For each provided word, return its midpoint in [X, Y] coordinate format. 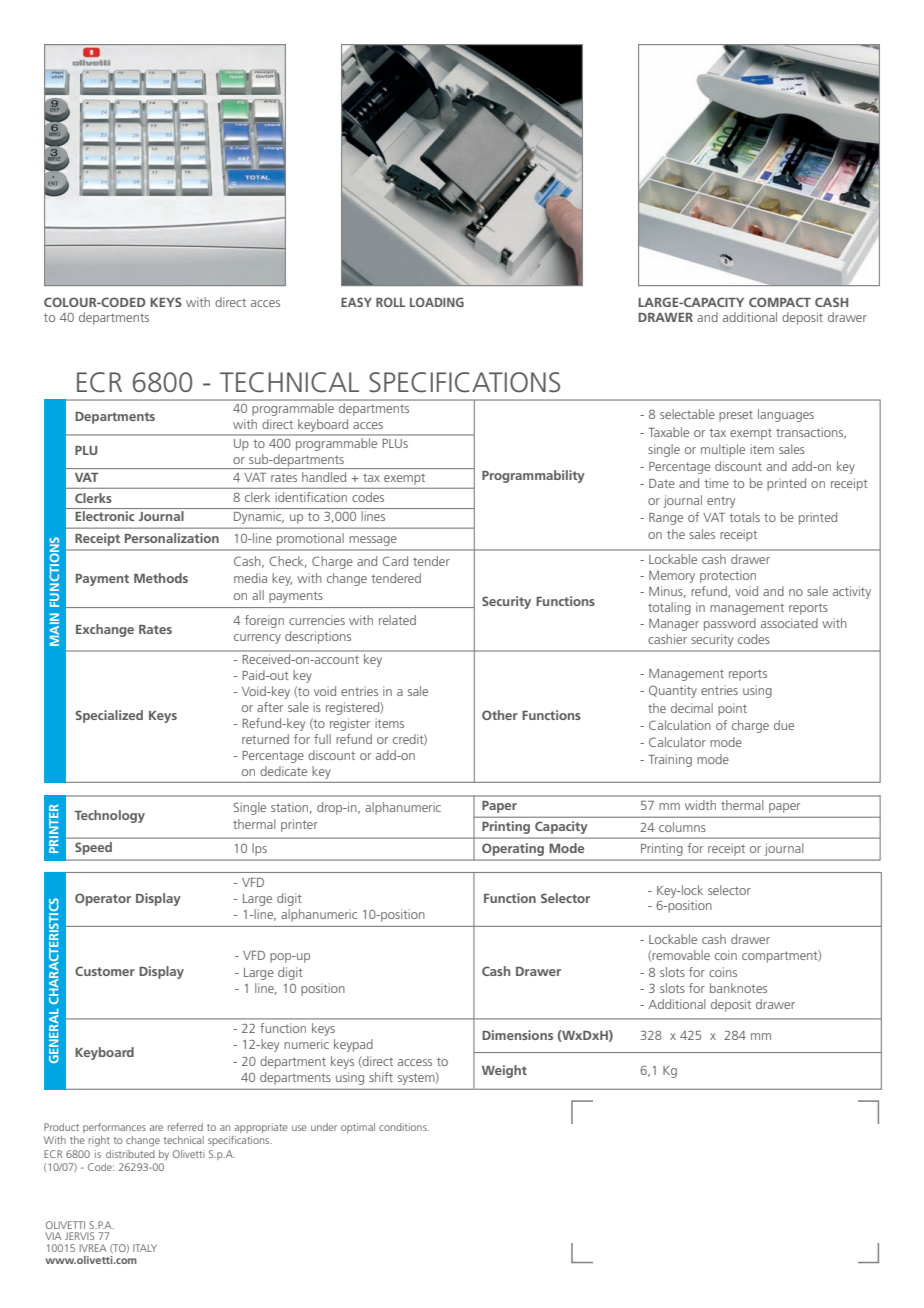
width [700, 805]
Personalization [172, 538]
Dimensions [517, 1035]
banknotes [738, 988]
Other [500, 715]
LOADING [437, 302]
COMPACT [780, 302]
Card [395, 561]
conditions [404, 1127]
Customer [105, 971]
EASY [356, 302]
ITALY [145, 1248]
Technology [109, 816]
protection [728, 576]
